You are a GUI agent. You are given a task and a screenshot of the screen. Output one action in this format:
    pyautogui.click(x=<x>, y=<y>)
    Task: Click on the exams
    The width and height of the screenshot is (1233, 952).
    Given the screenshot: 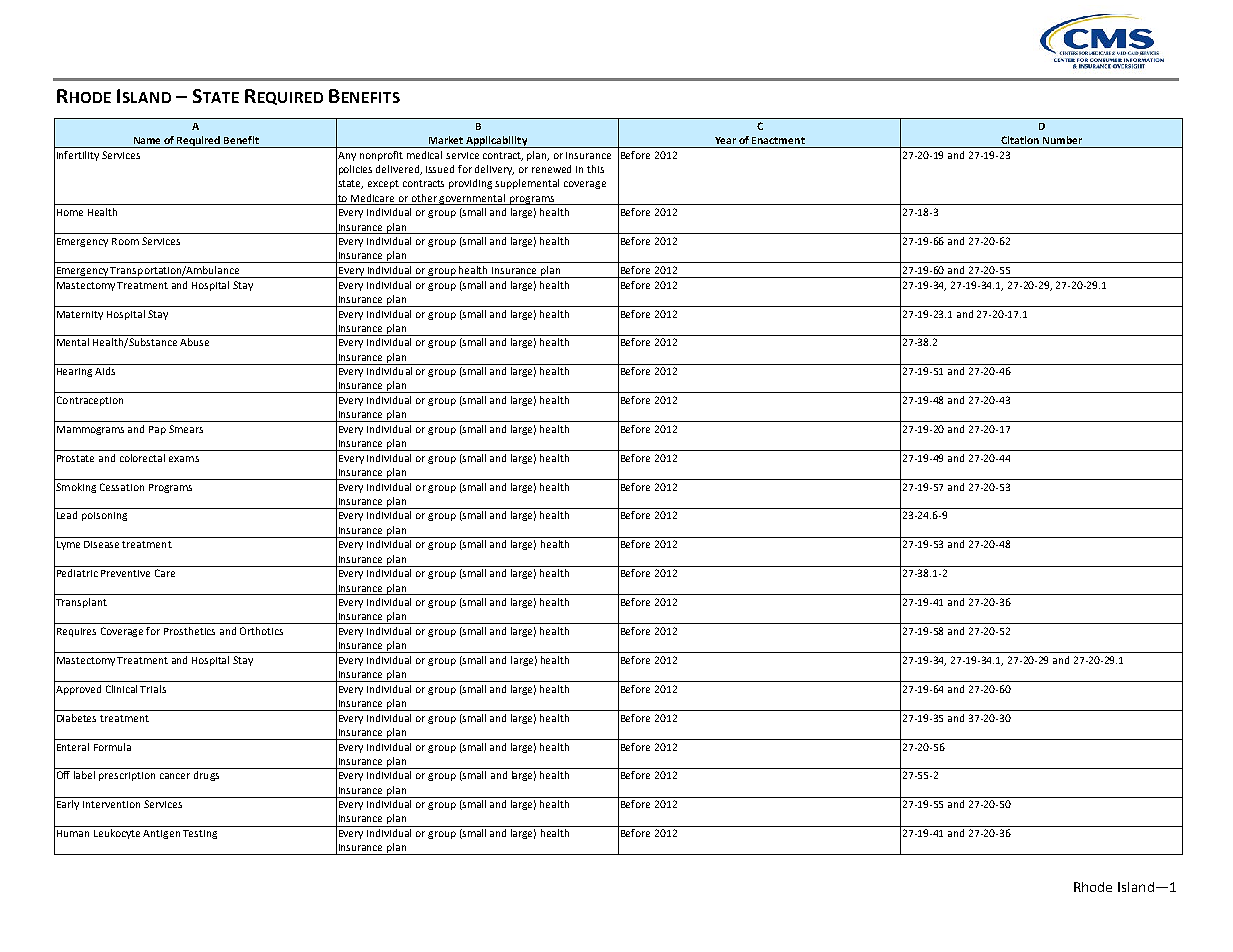 What is the action you would take?
    pyautogui.click(x=184, y=459)
